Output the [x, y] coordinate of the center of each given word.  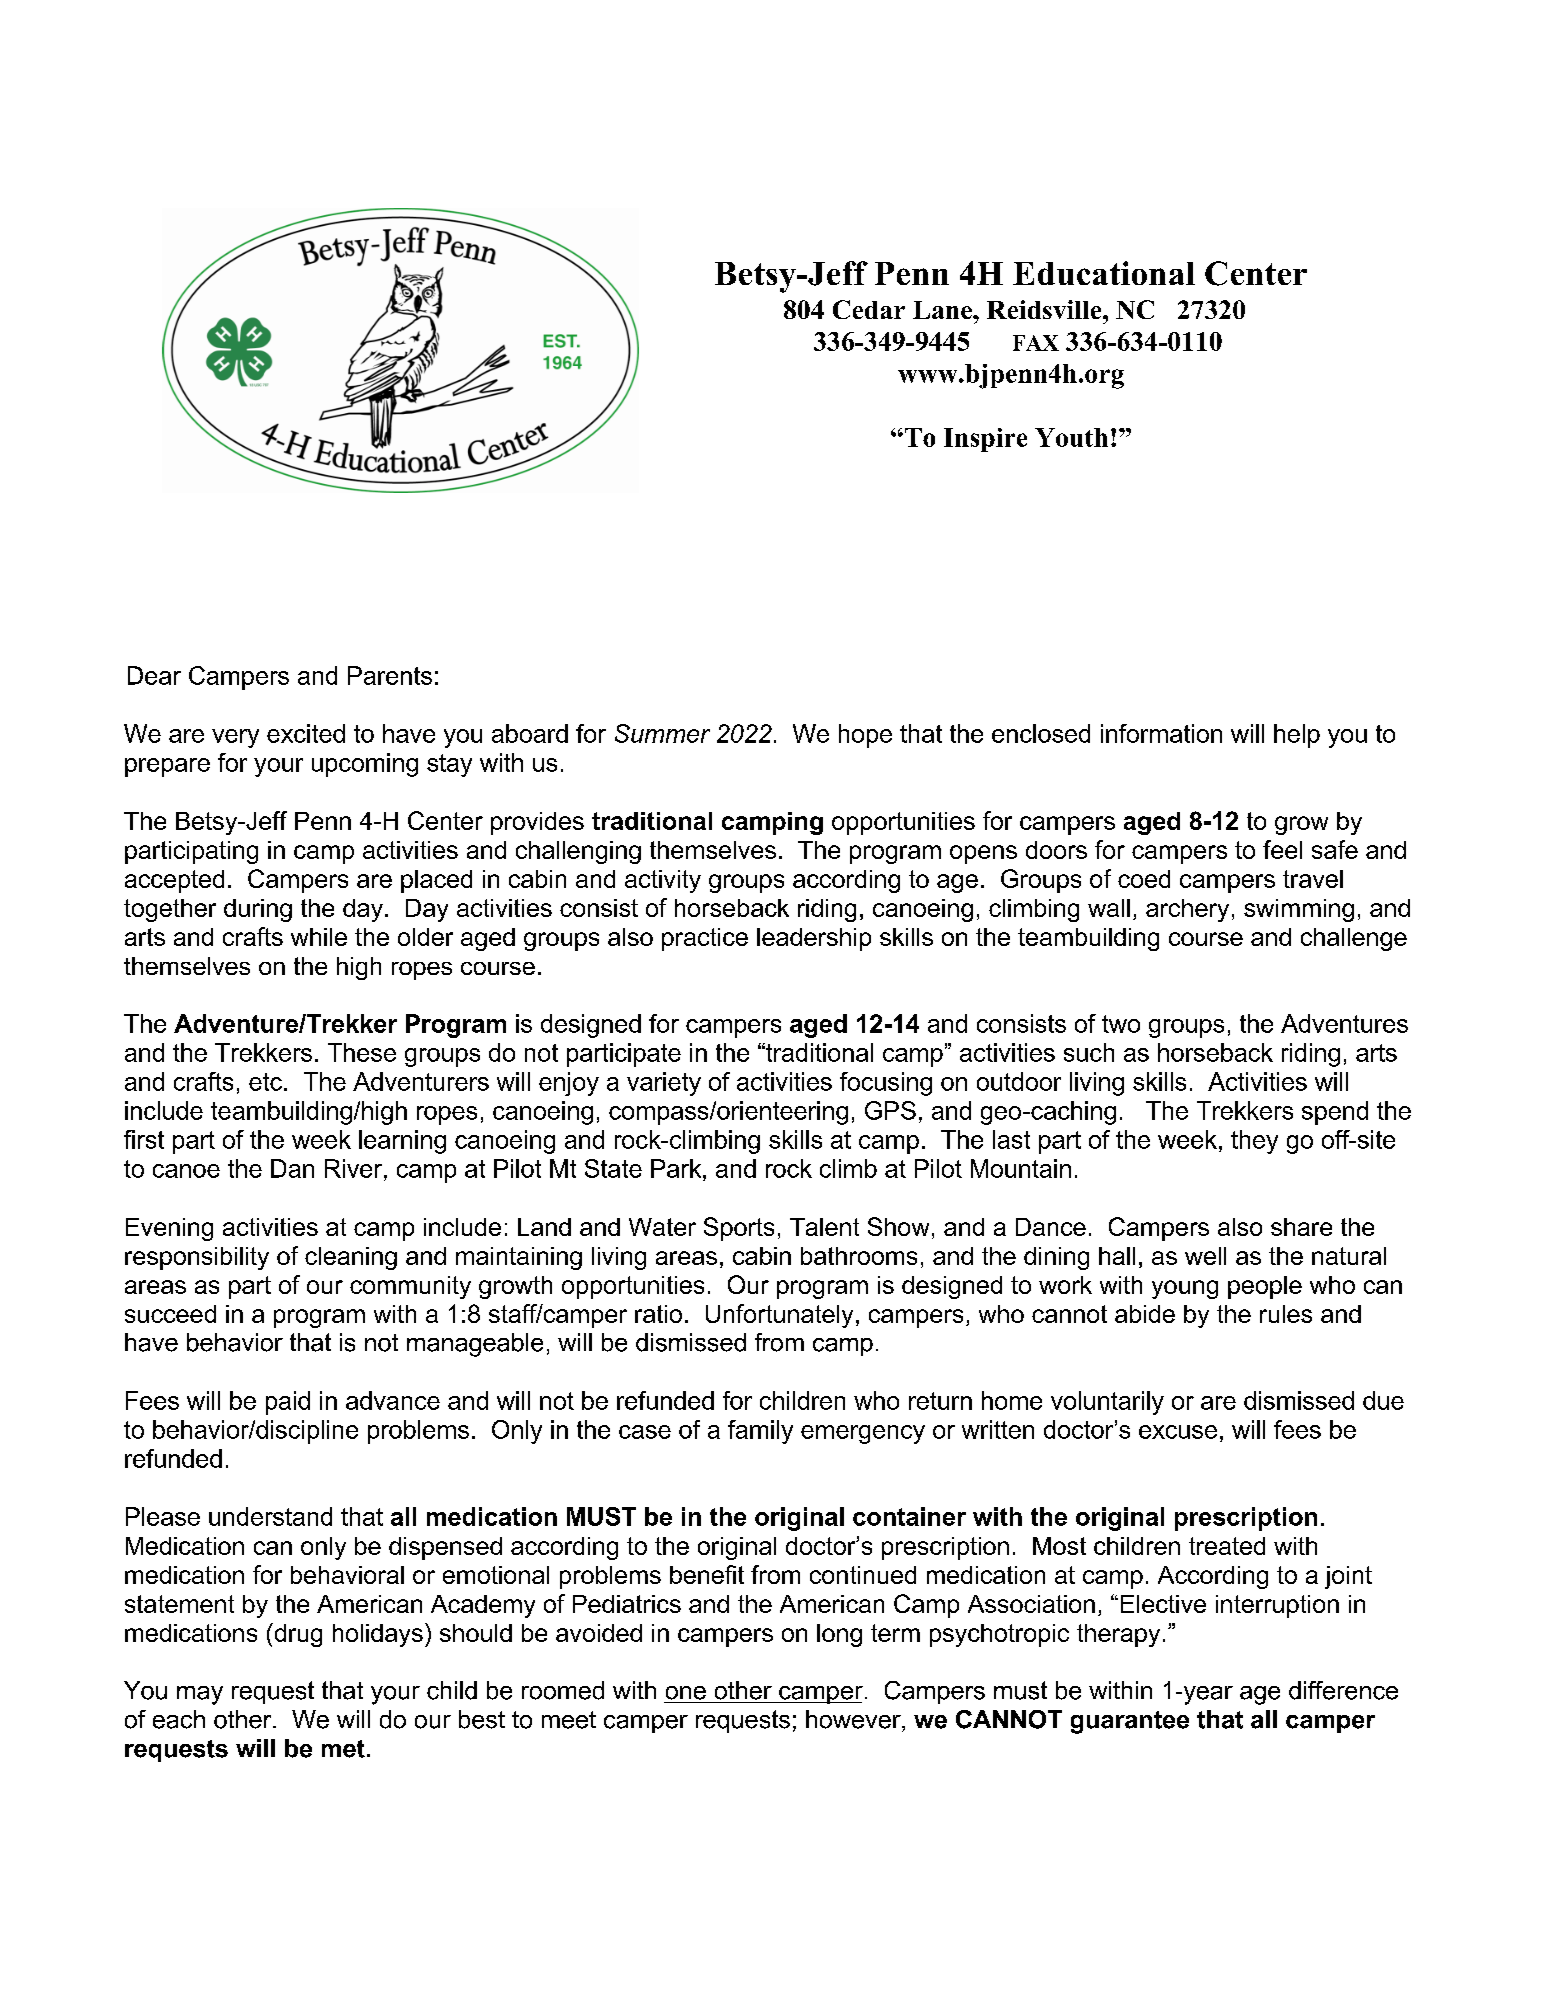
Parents [390, 675]
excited [306, 733]
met [343, 1749]
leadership [814, 939]
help [1297, 736]
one [686, 1693]
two [1121, 1024]
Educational [1104, 273]
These [362, 1052]
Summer [662, 733]
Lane [943, 310]
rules [1286, 1314]
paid [288, 1403]
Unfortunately [779, 1316]
